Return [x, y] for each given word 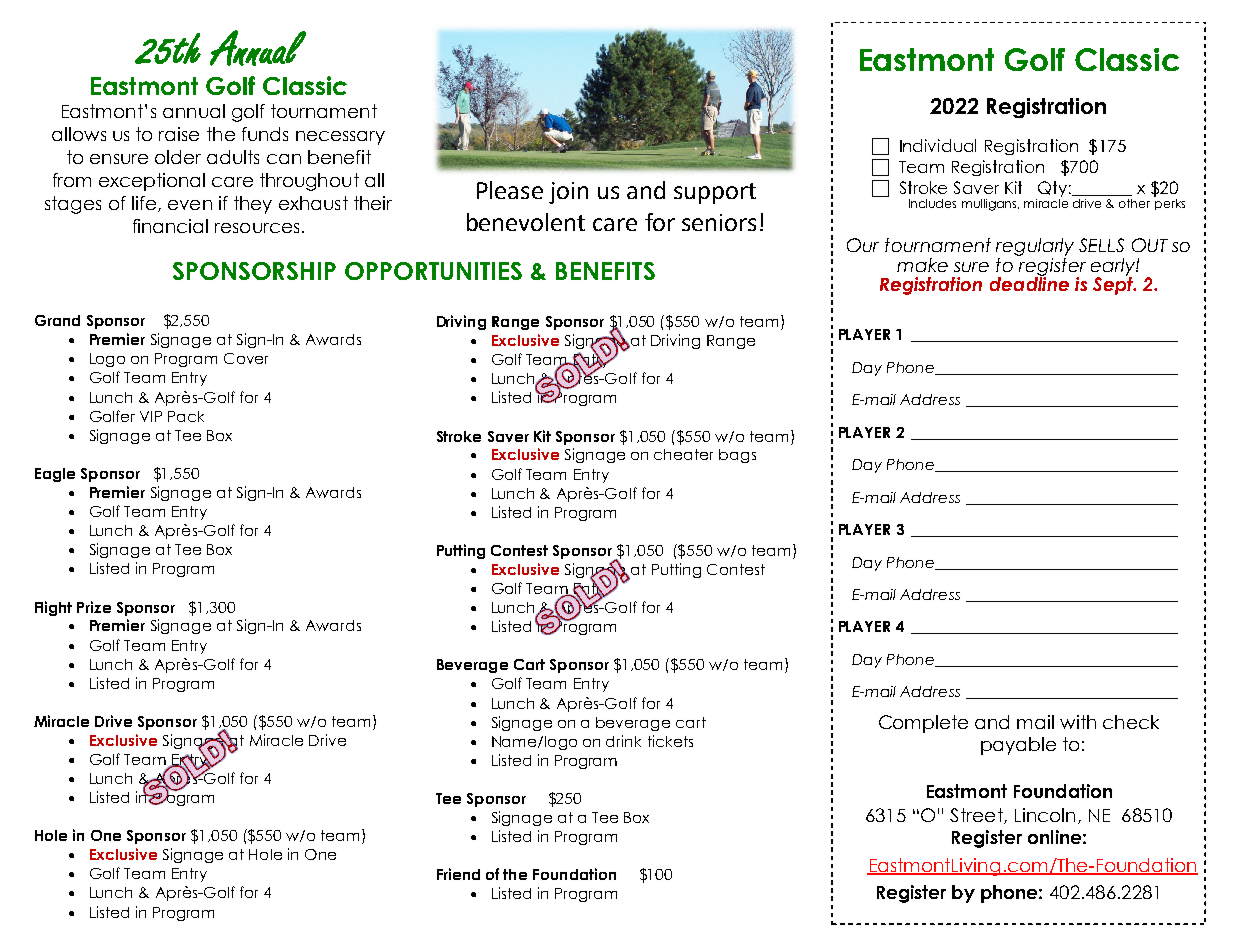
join [568, 193]
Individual [938, 145]
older [178, 157]
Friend [458, 874]
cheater [683, 454]
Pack [186, 416]
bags [737, 456]
